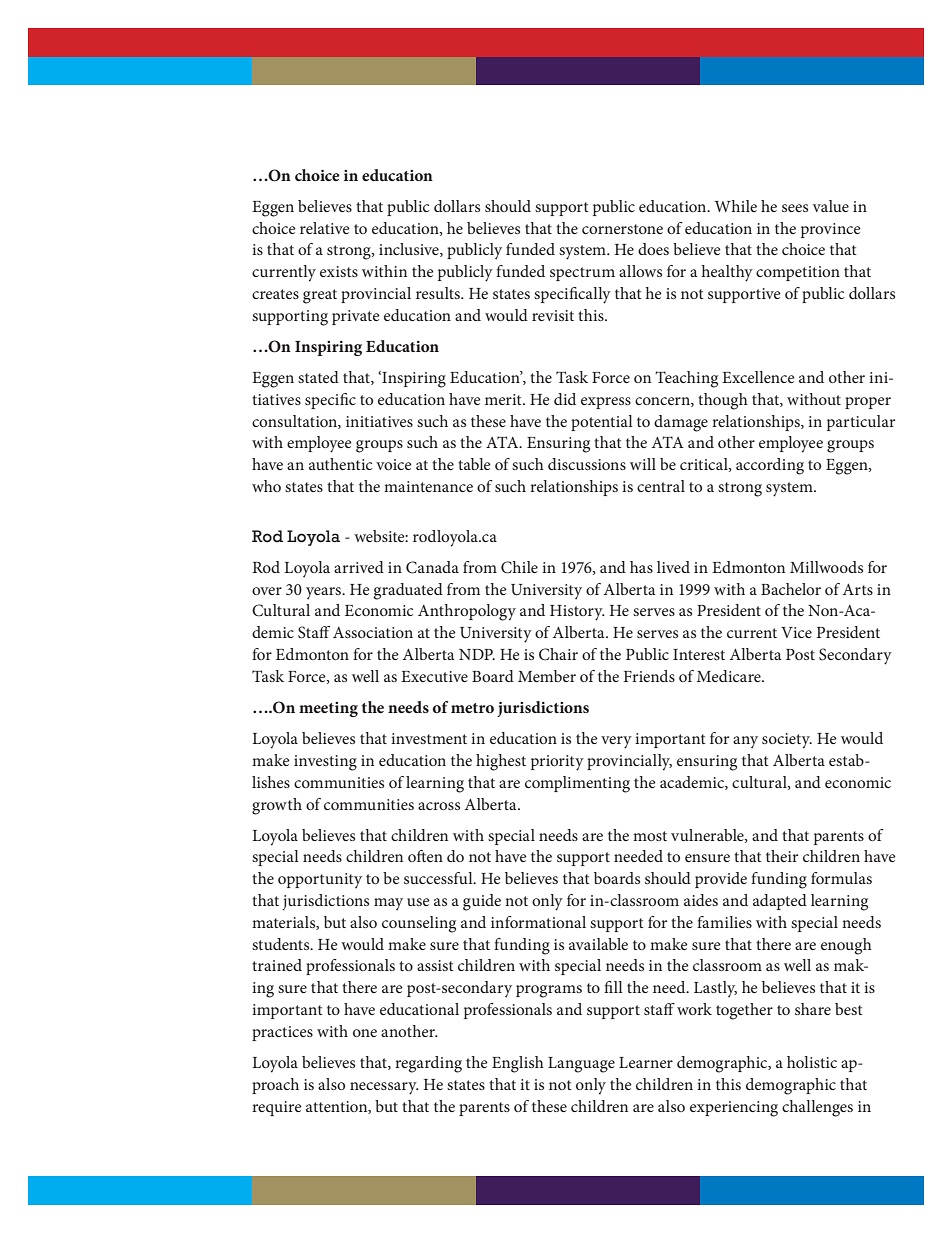 The height and width of the screenshot is (1233, 952). Describe the element at coordinates (325, 228) in the screenshot. I see `relative` at that location.
